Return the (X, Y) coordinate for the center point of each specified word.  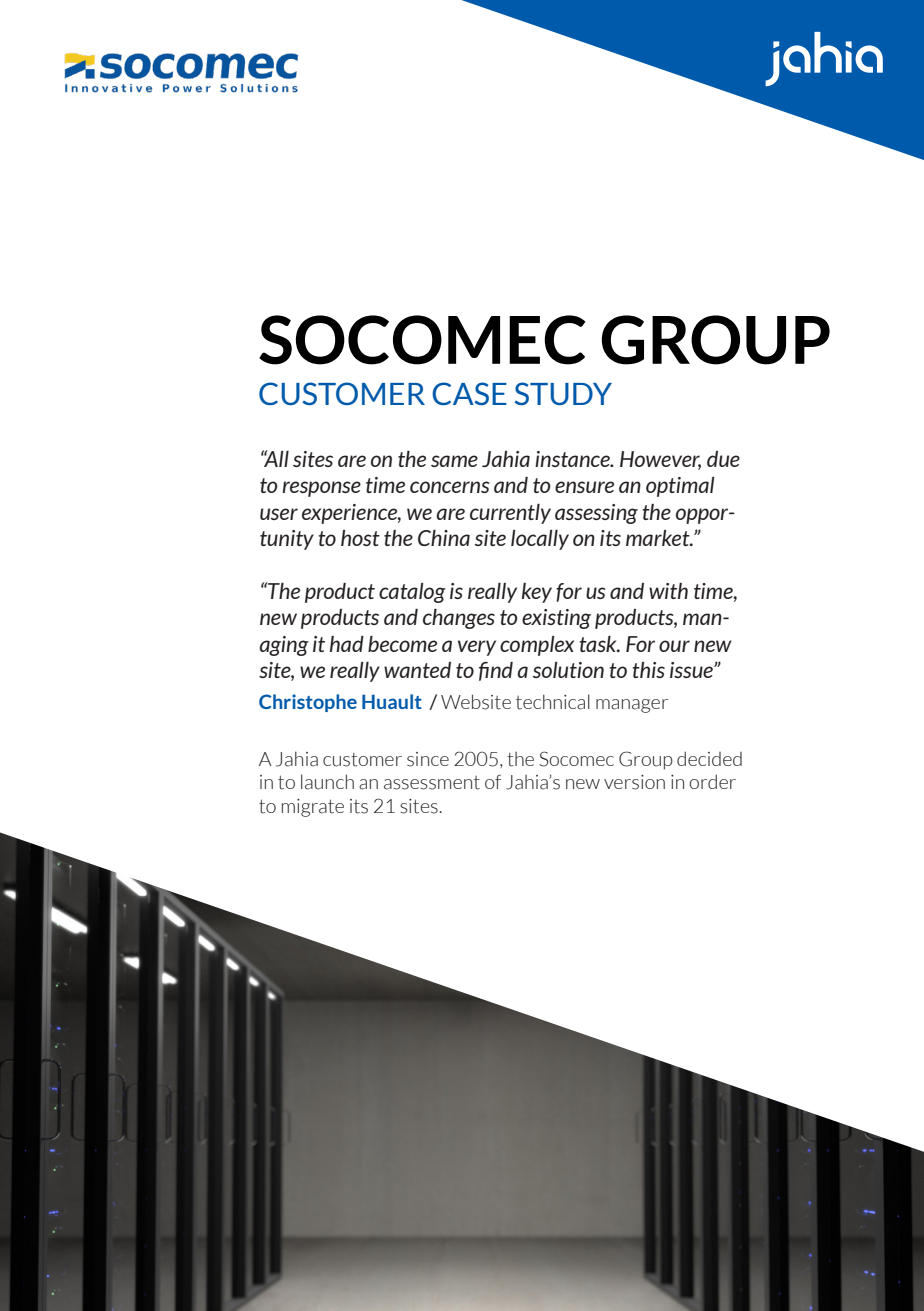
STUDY (563, 393)
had (347, 644)
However (660, 460)
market (659, 538)
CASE (469, 393)
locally (540, 540)
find (496, 671)
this (648, 670)
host (360, 538)
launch (327, 782)
